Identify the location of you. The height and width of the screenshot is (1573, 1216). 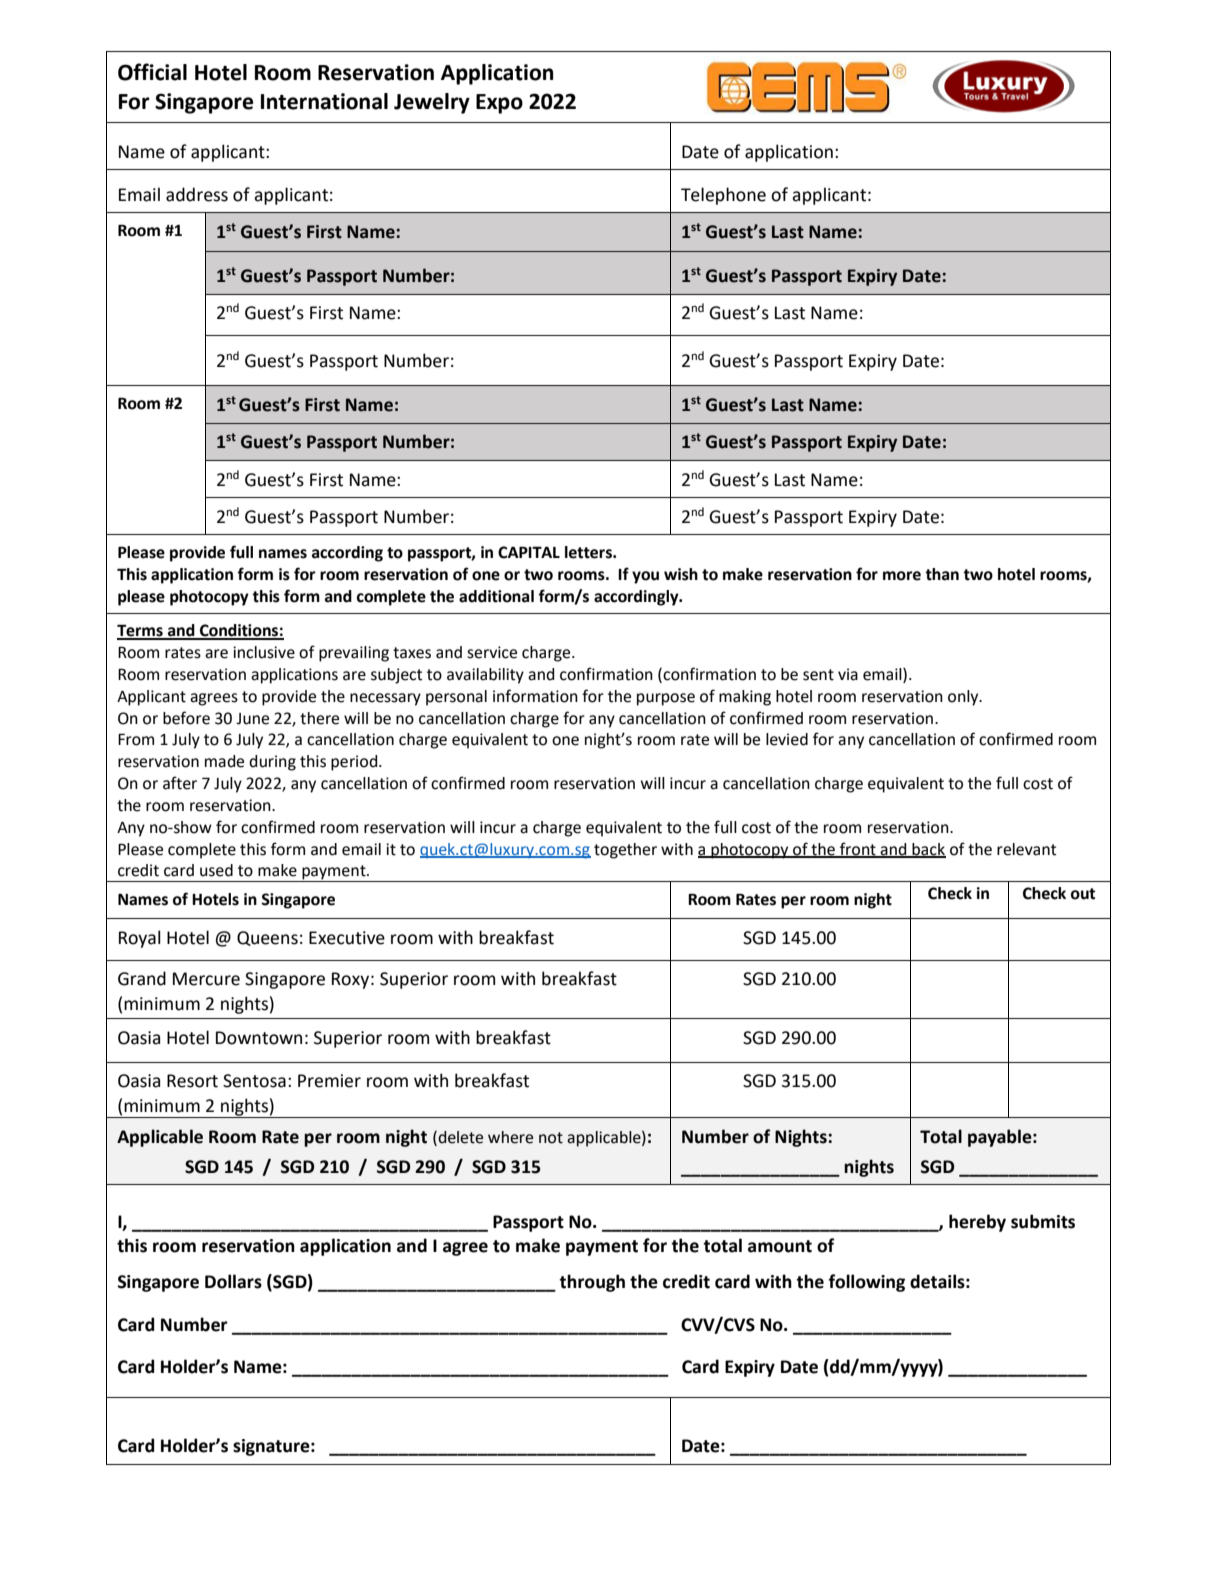
(645, 577).
